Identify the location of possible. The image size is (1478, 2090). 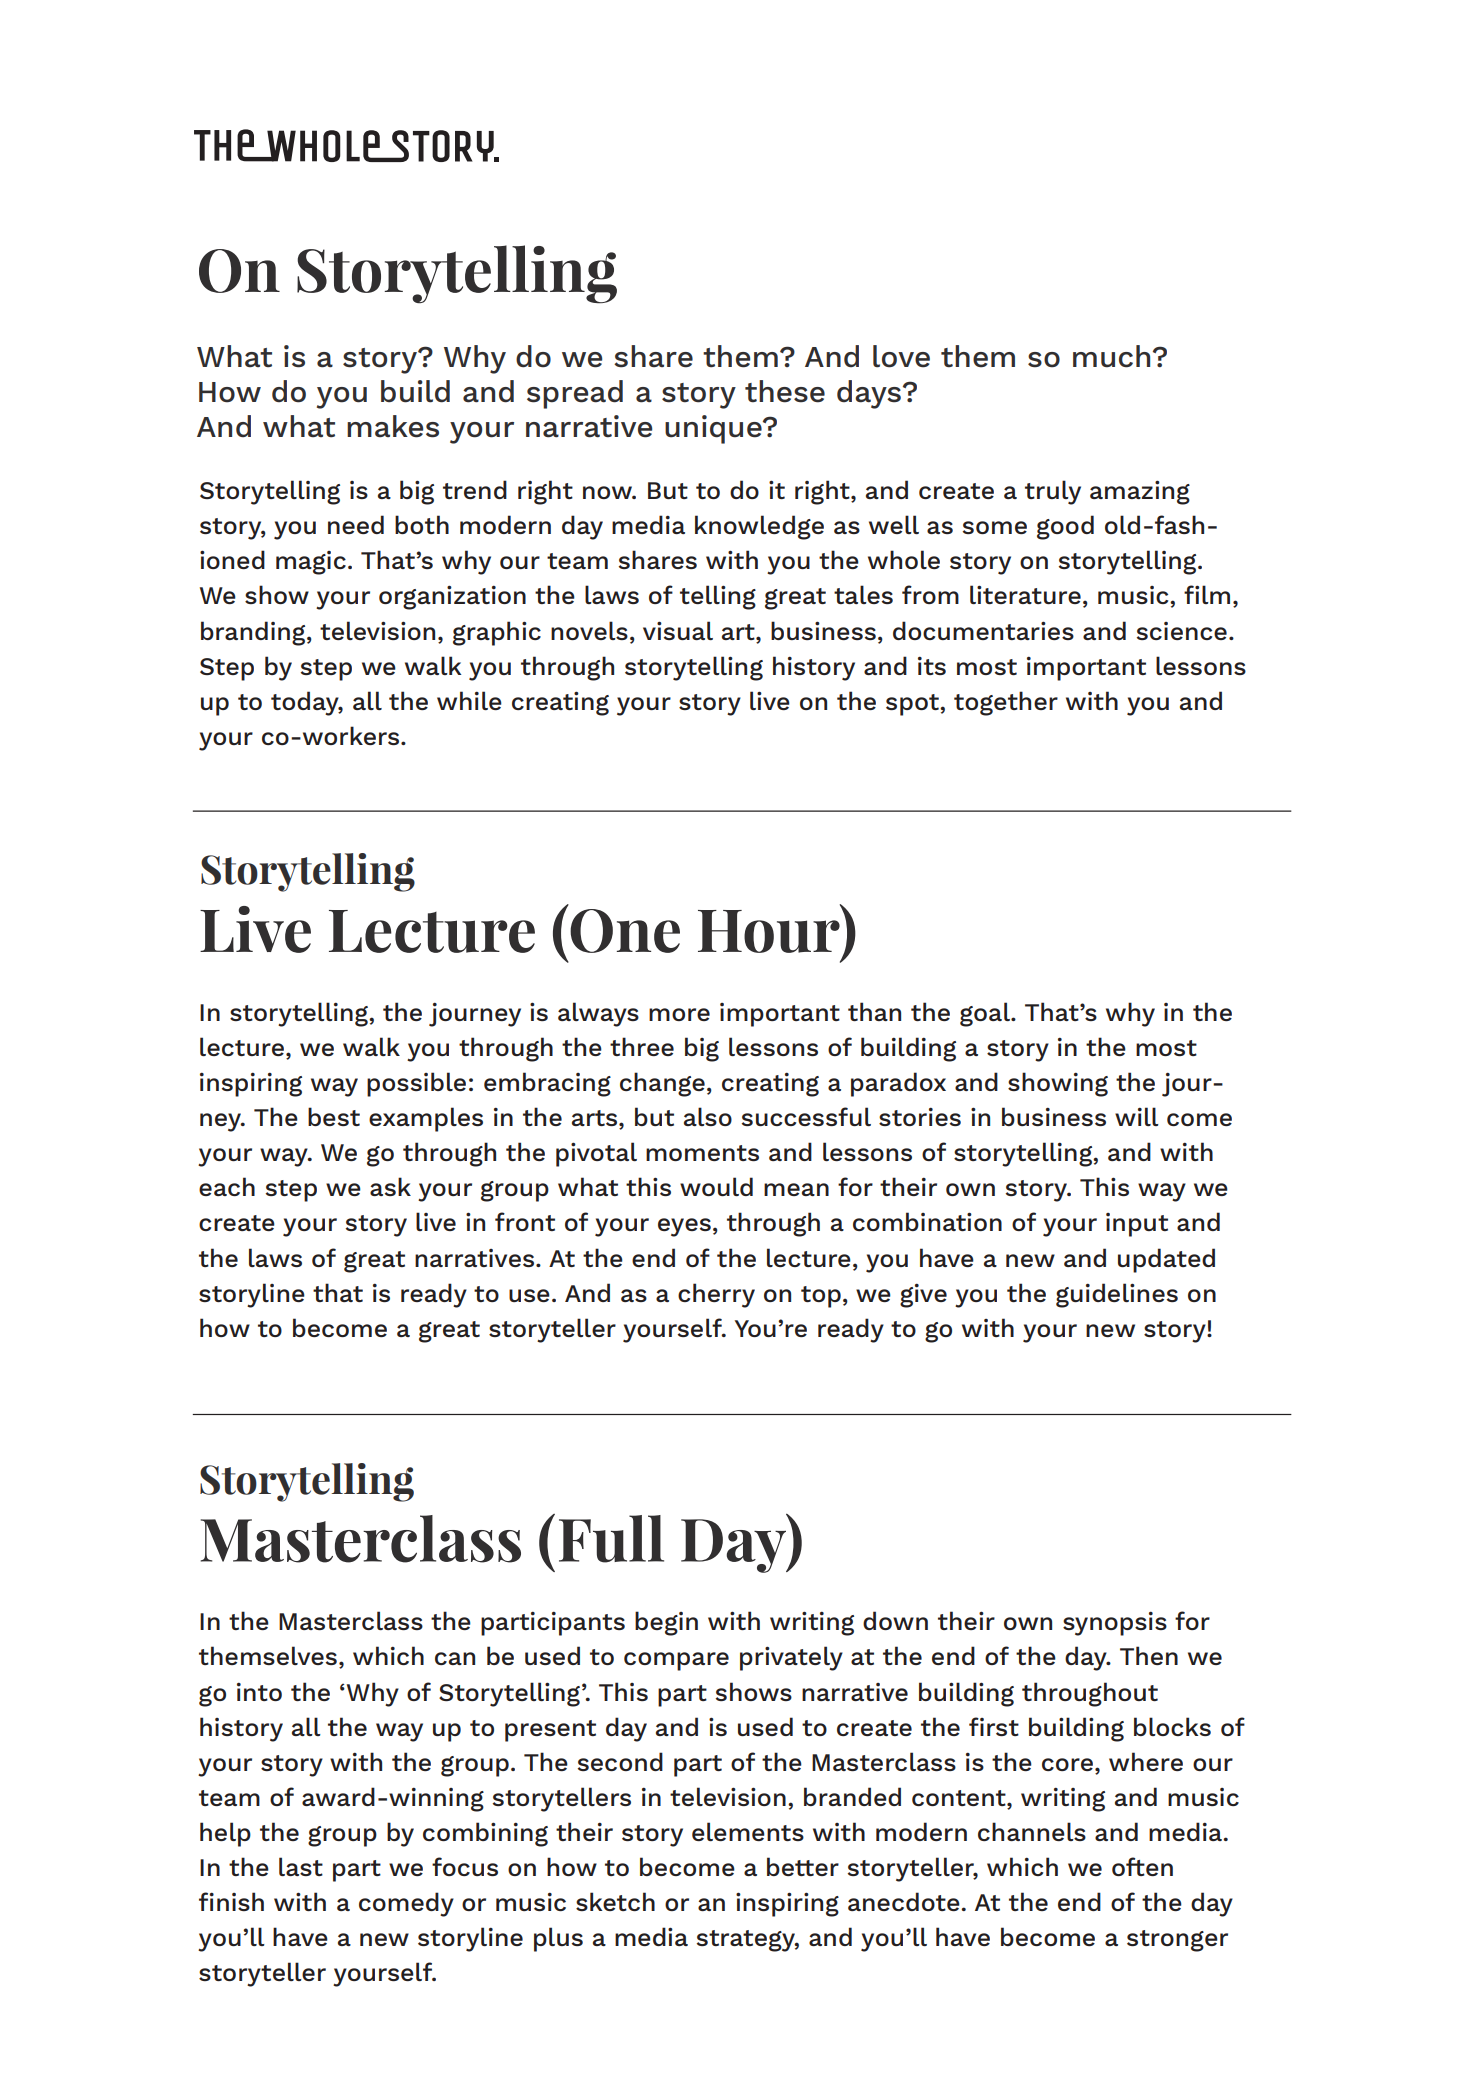
(416, 1084).
